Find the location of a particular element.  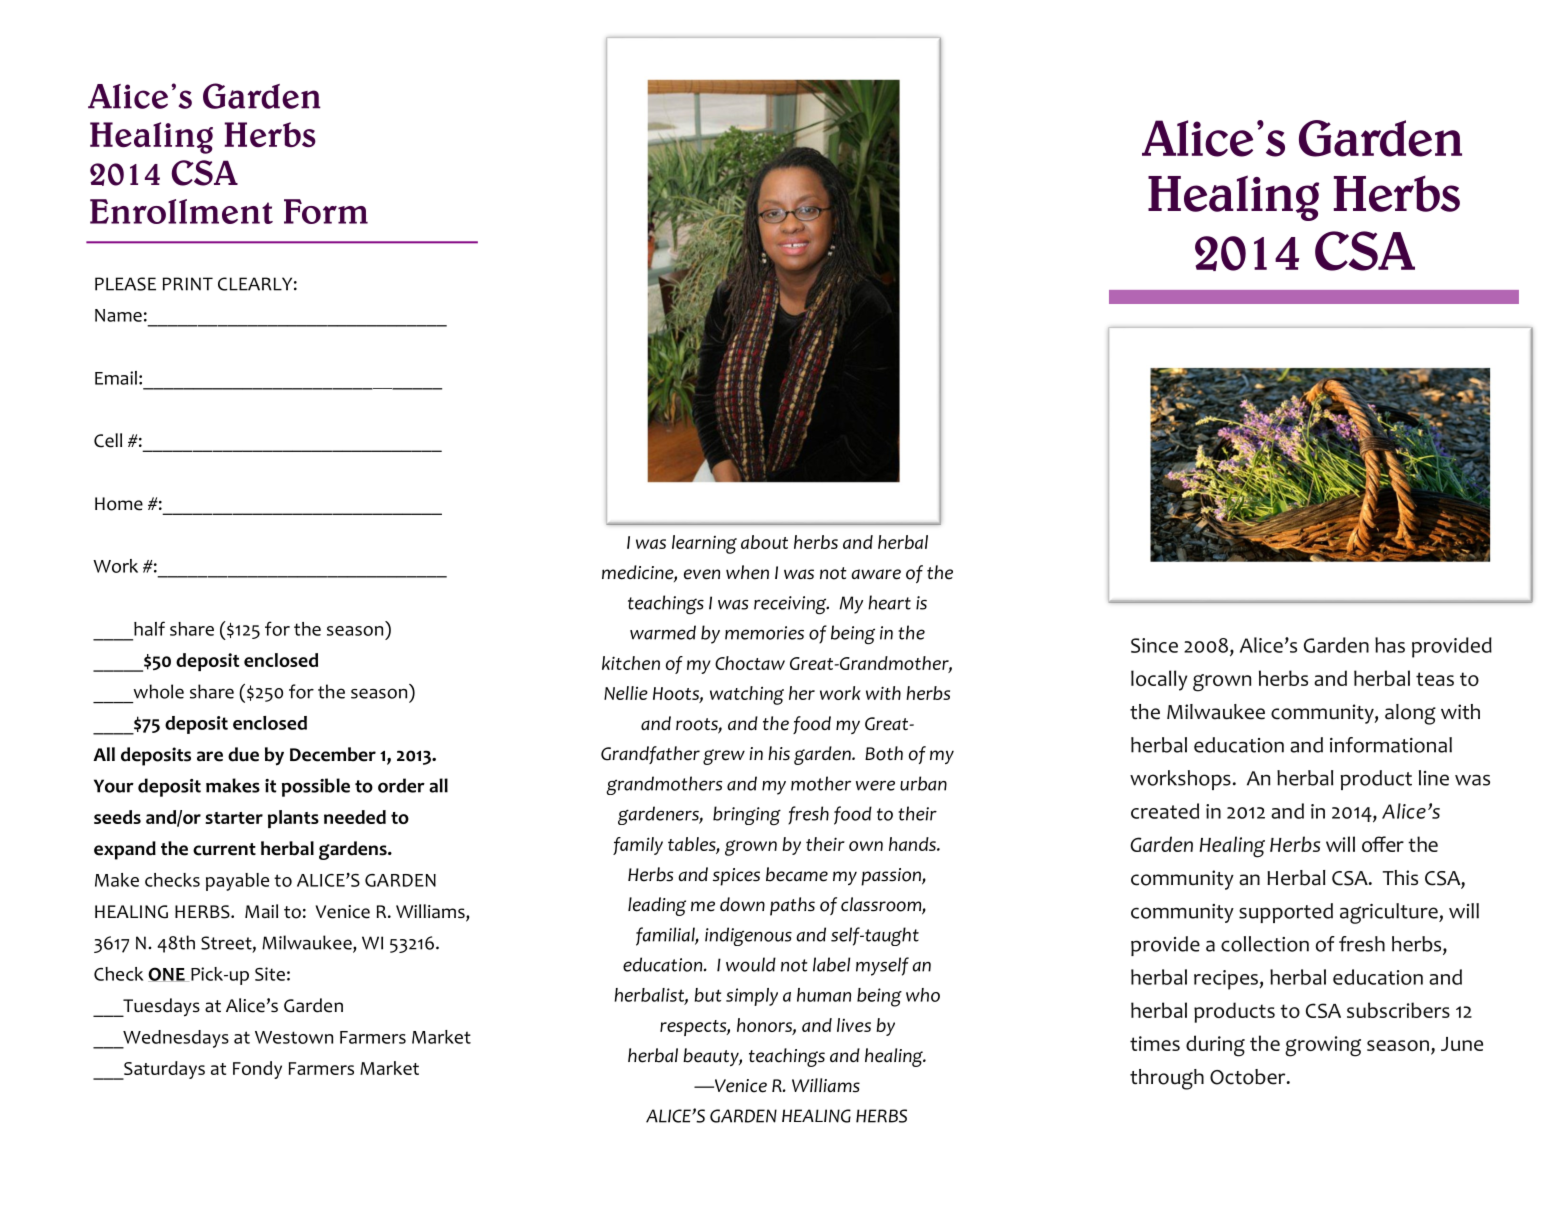

about is located at coordinates (764, 542).
